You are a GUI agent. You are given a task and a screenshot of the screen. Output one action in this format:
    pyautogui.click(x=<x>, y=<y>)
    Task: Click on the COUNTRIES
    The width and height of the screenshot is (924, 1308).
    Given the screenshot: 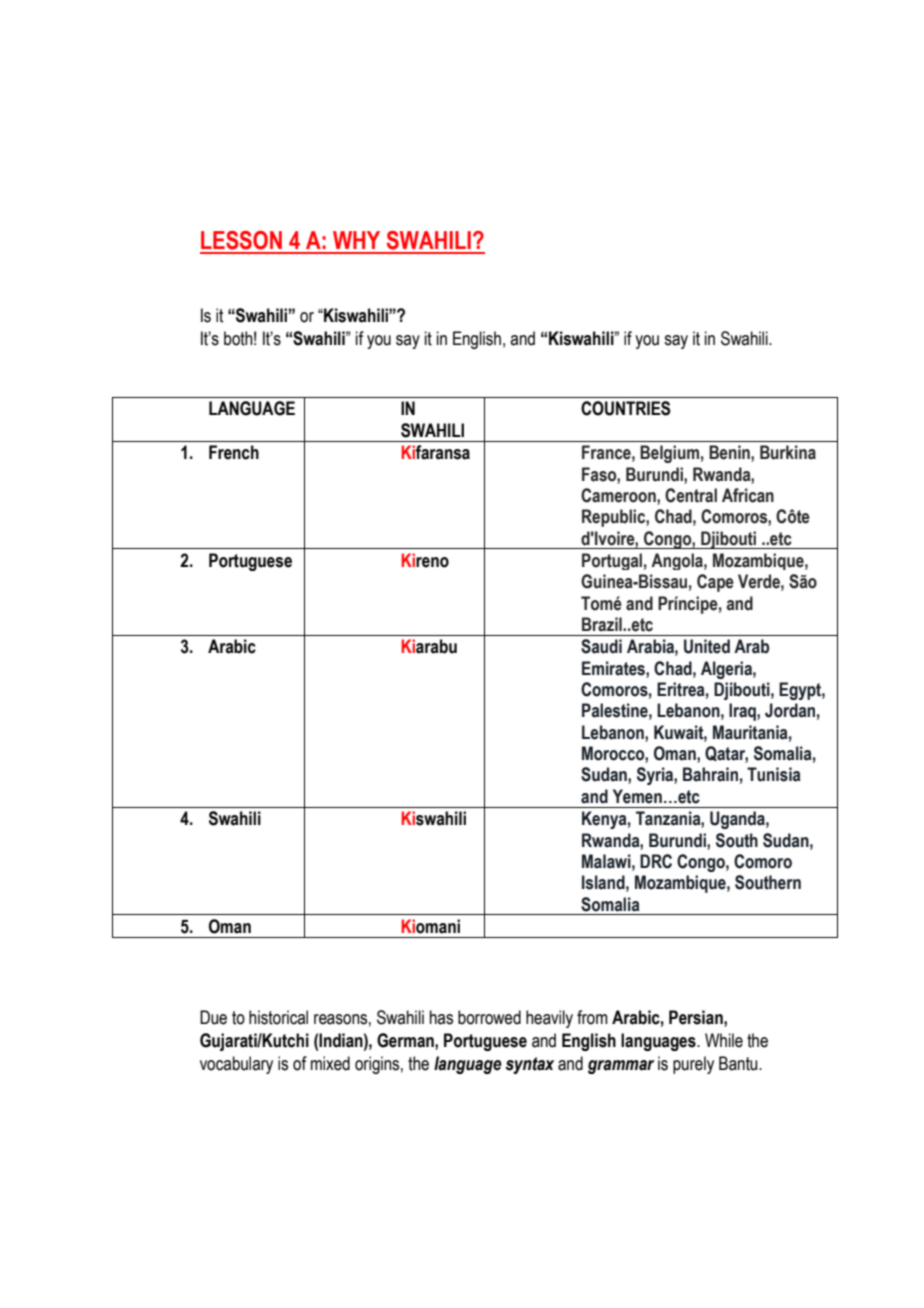 What is the action you would take?
    pyautogui.click(x=626, y=408)
